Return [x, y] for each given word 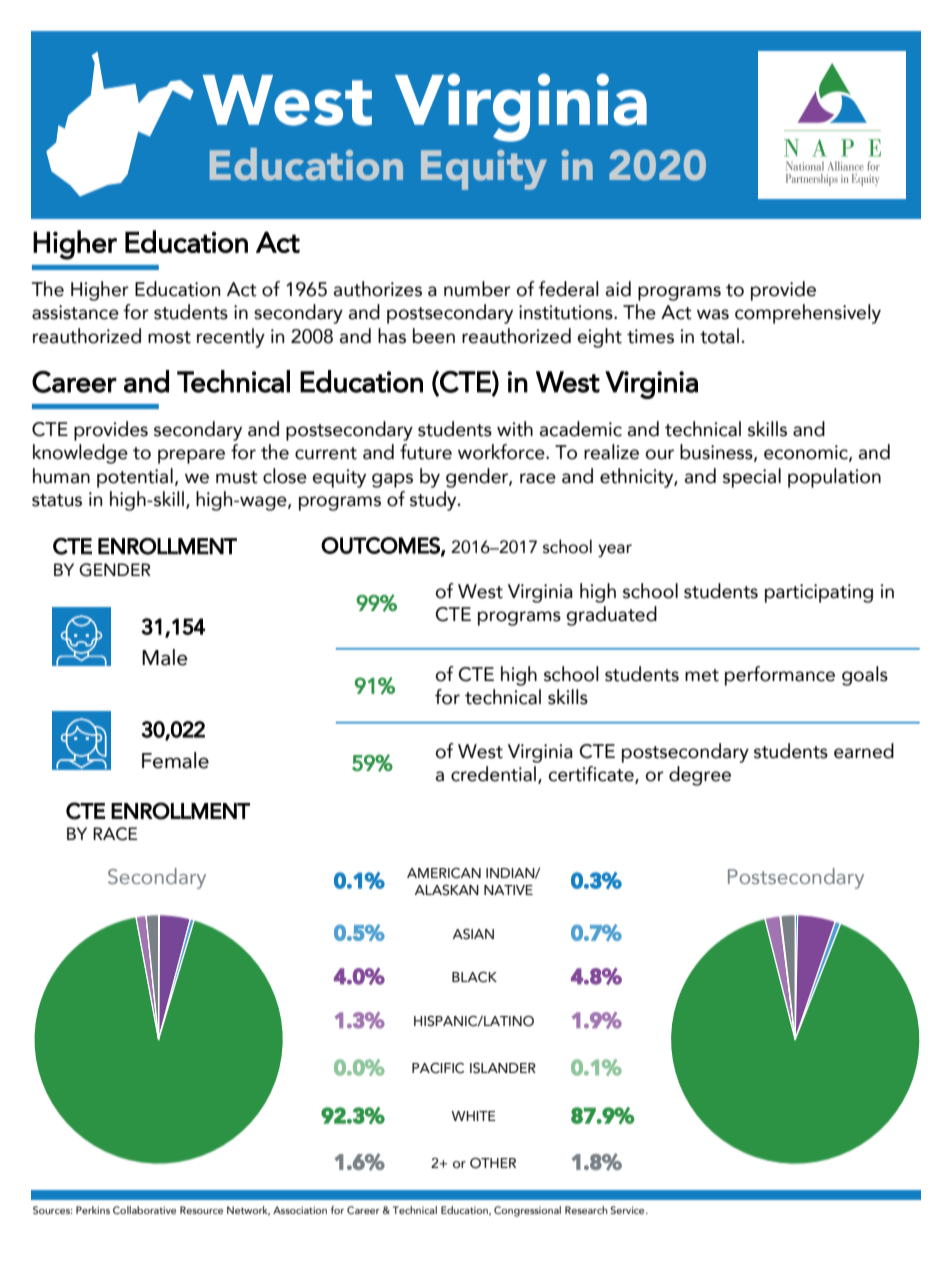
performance [780, 676]
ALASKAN [447, 890]
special [752, 478]
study [434, 501]
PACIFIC [438, 1068]
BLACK [474, 977]
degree [700, 776]
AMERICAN [444, 873]
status [57, 500]
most [169, 337]
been [434, 336]
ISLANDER [503, 1068]
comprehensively [808, 314]
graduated [612, 616]
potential [135, 478]
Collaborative [144, 1210]
